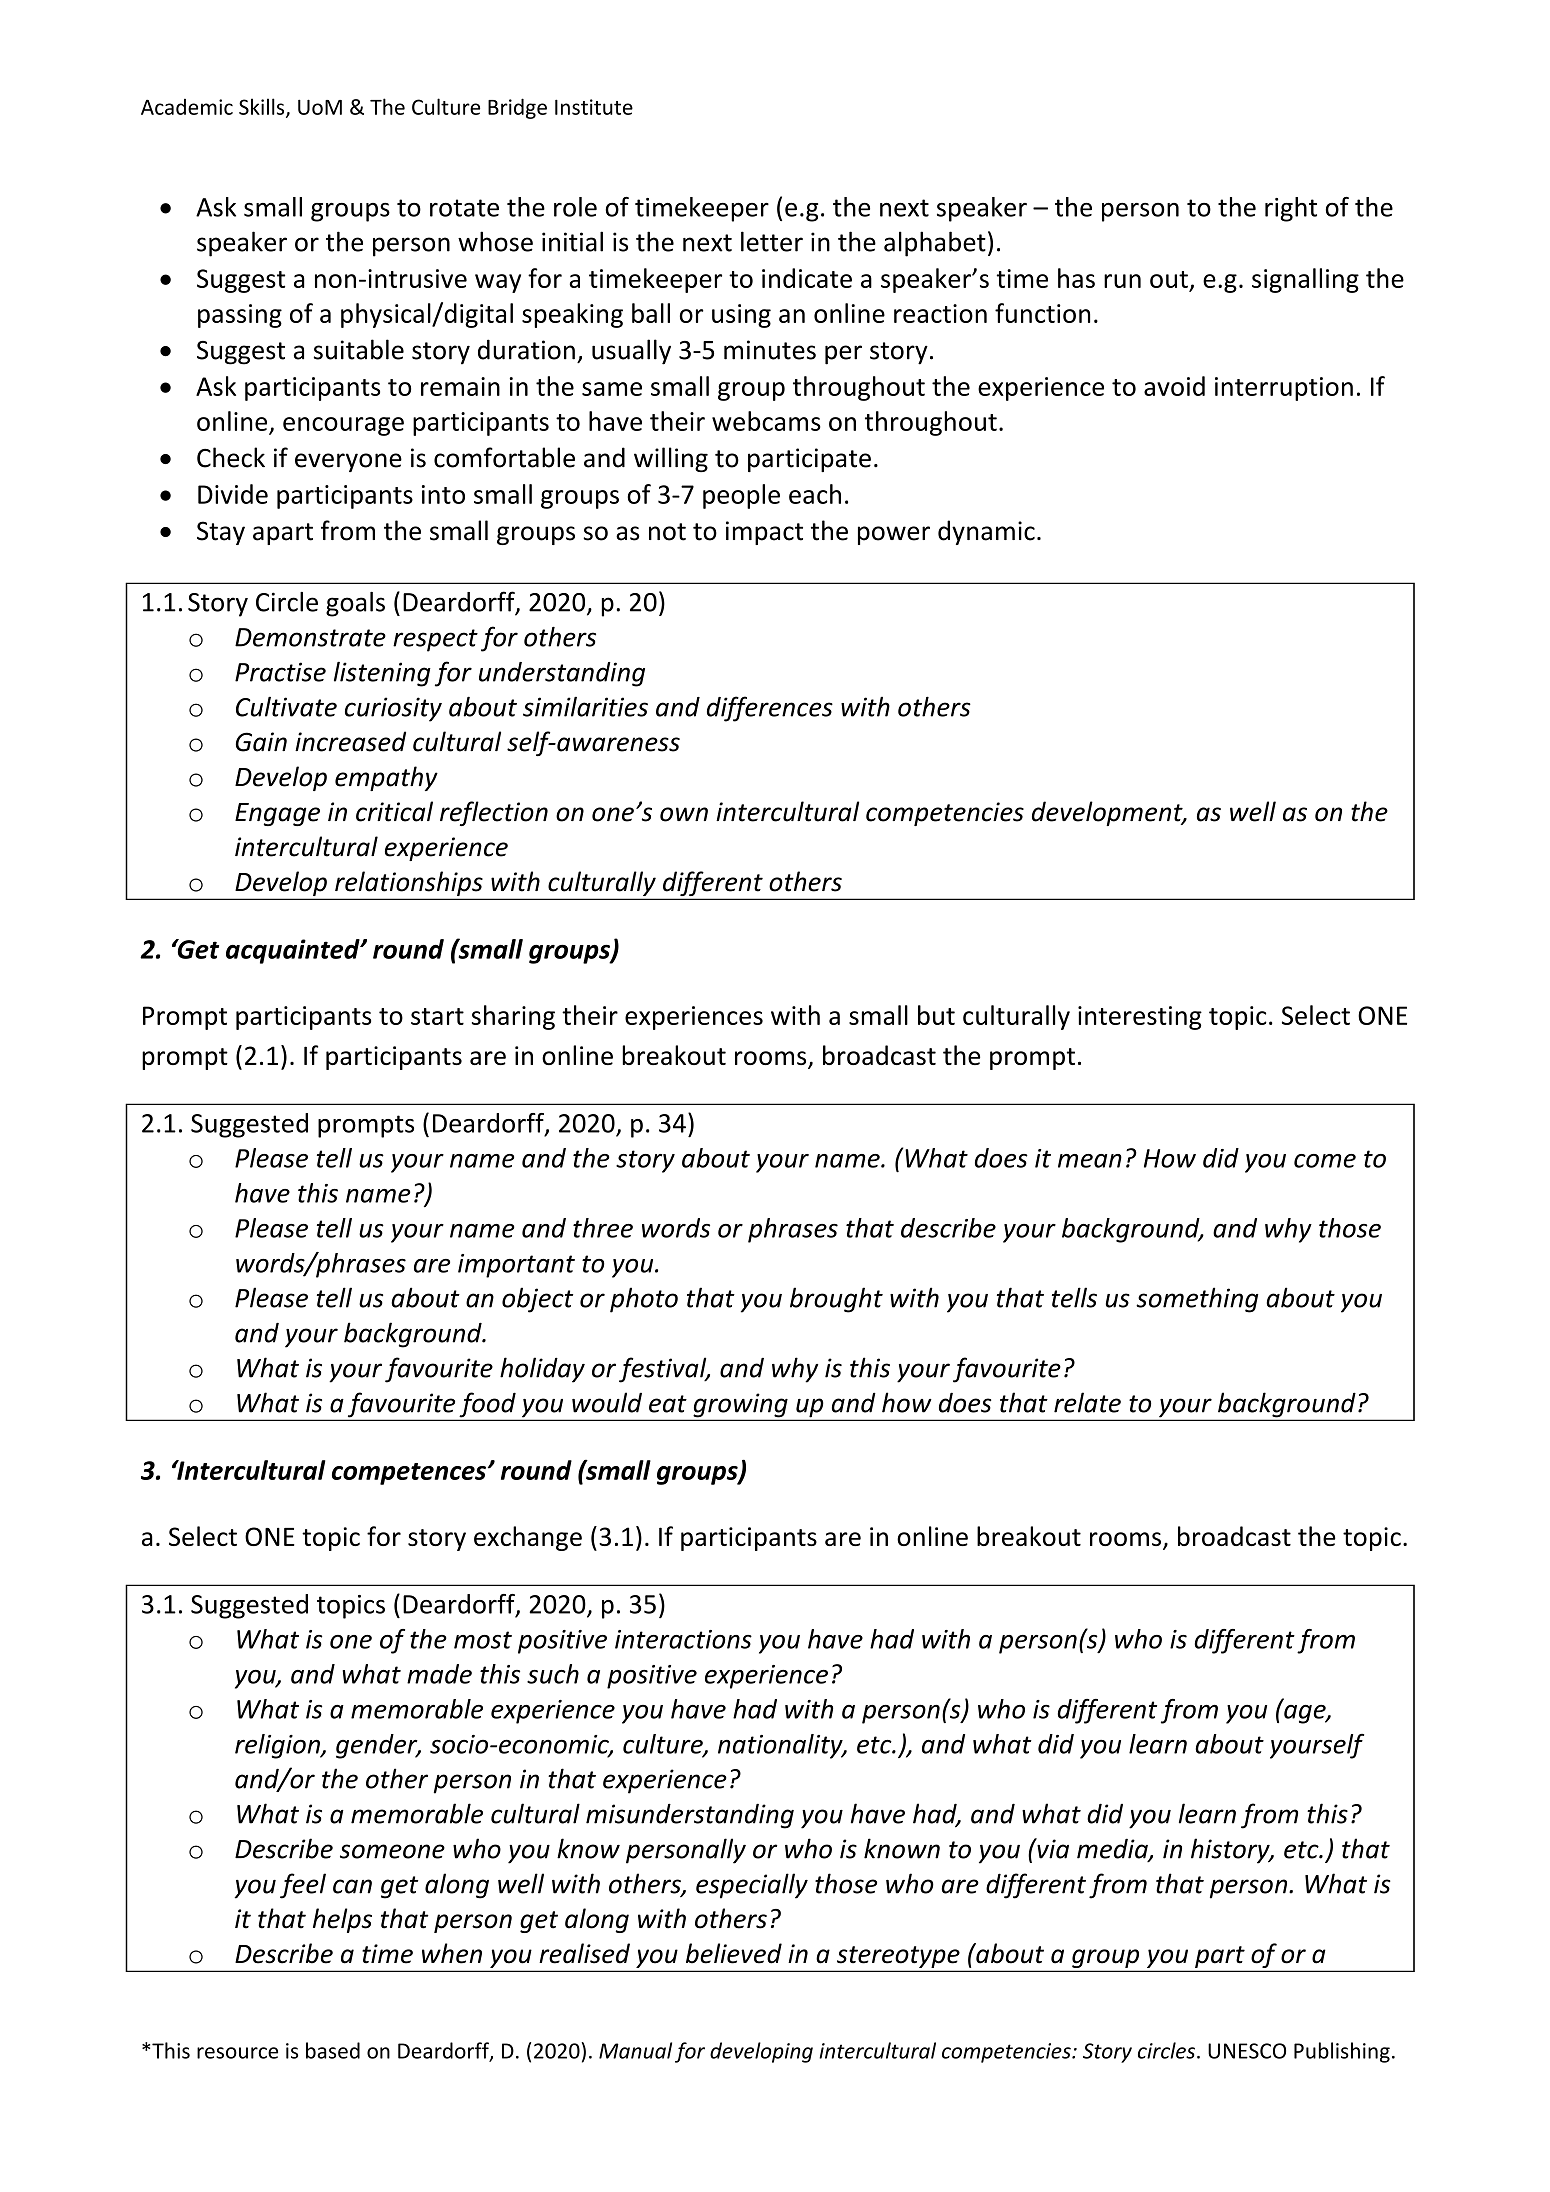 The width and height of the screenshot is (1550, 2192). I want to click on growing, so click(740, 1406).
